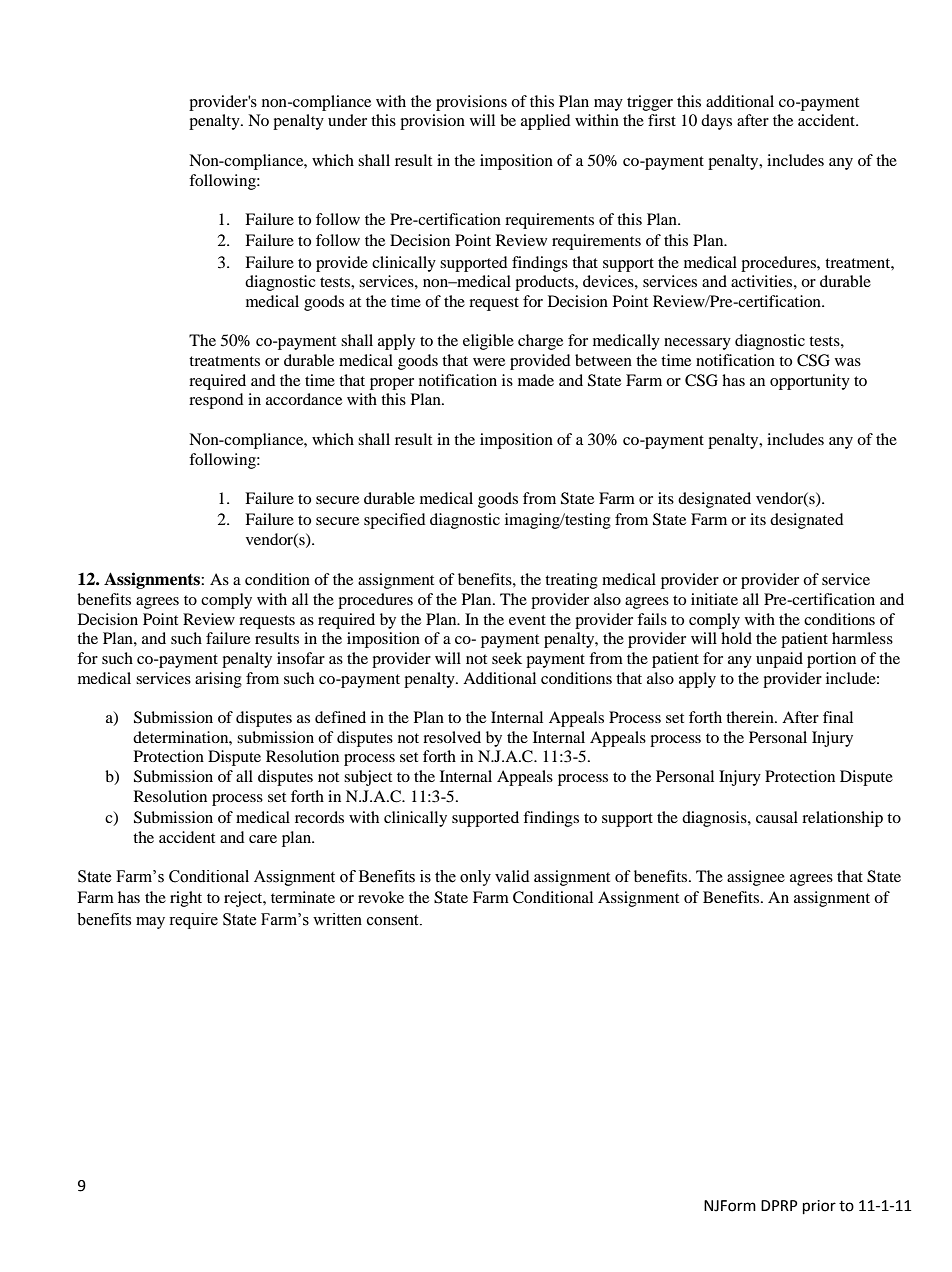  I want to click on unpaid, so click(779, 660).
